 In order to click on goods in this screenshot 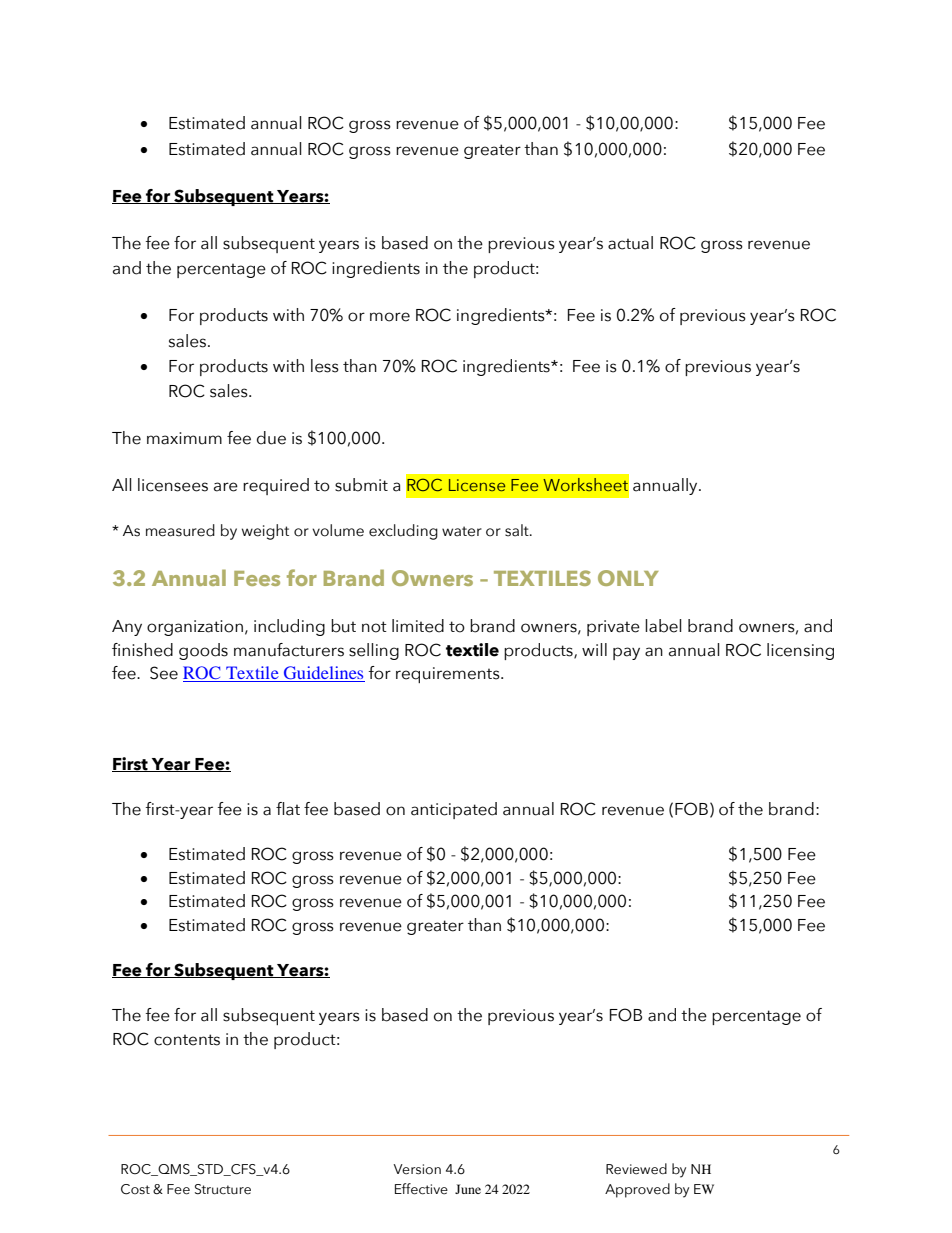, I will do `click(203, 651)`.
